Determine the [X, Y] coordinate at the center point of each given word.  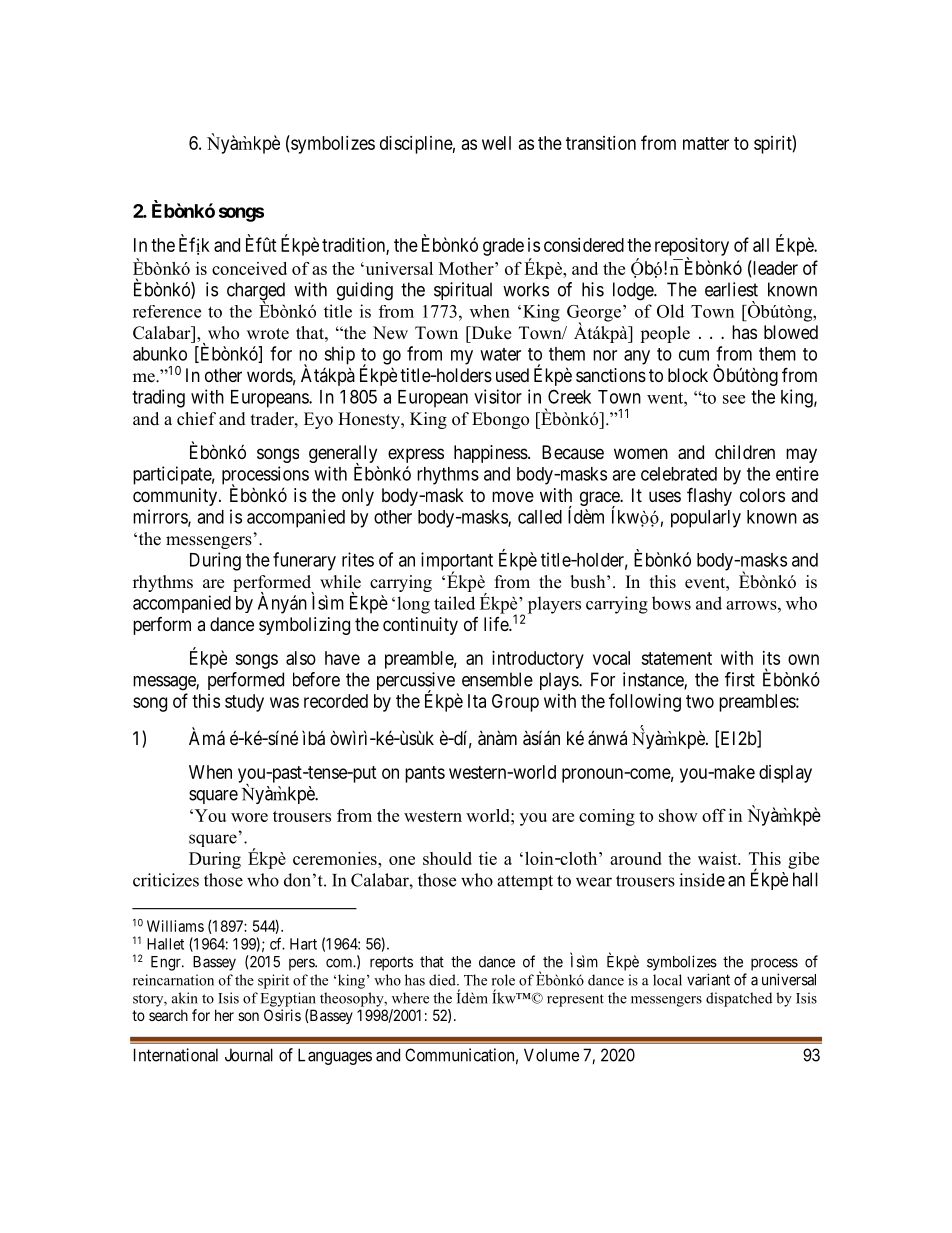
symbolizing [304, 626]
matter [706, 143]
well [496, 143]
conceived [249, 268]
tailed [454, 603]
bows [671, 603]
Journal [249, 1055]
